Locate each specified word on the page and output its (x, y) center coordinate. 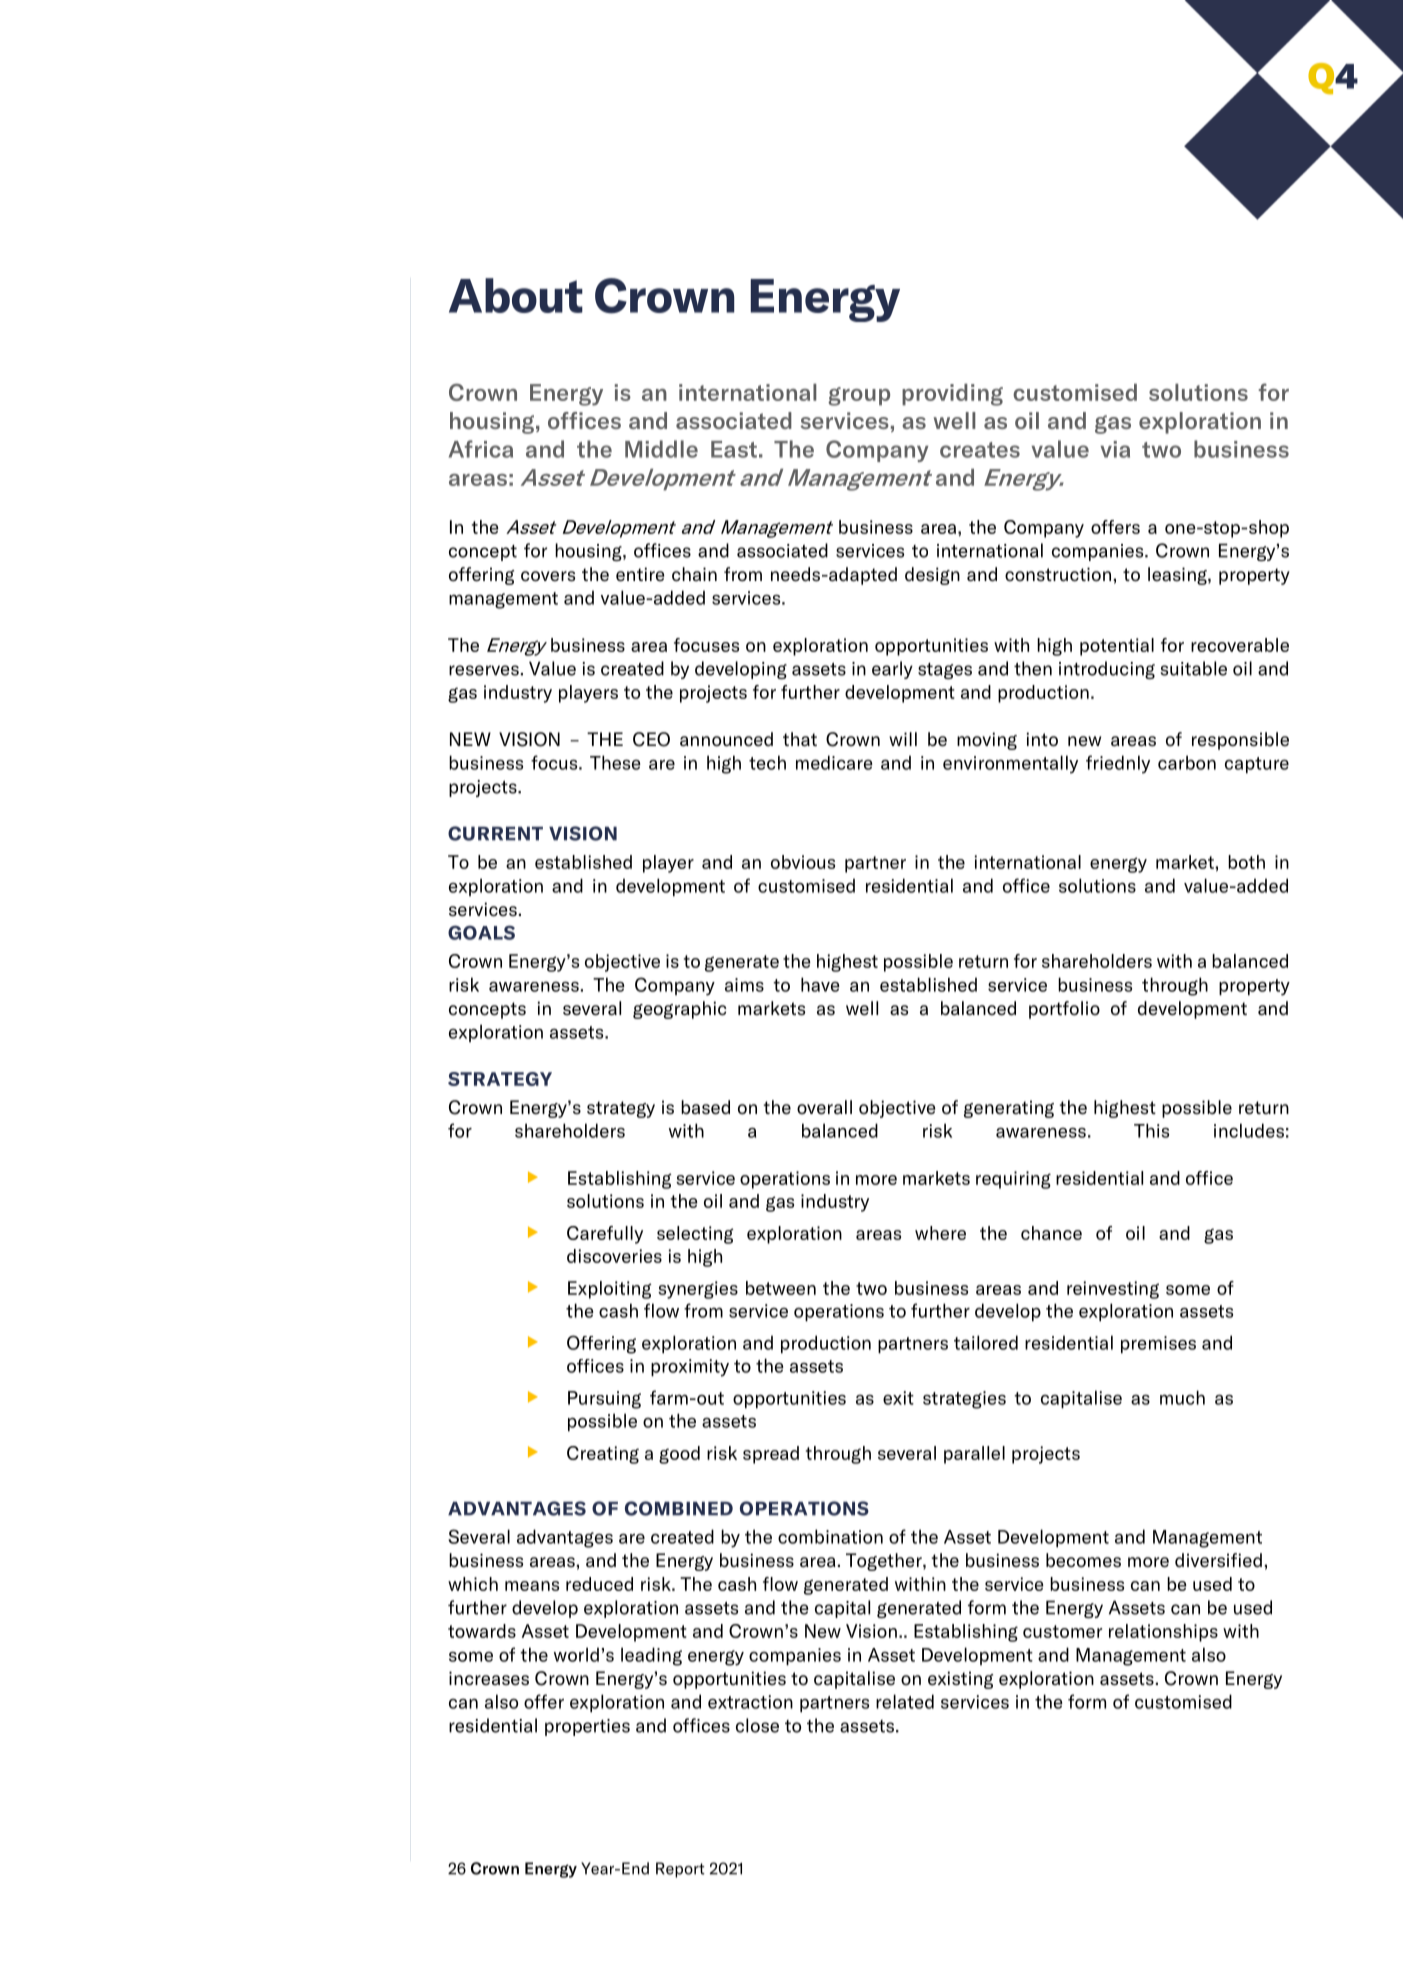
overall (824, 1107)
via (1115, 449)
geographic (680, 1010)
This (1151, 1130)
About (516, 295)
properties (587, 1727)
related (905, 1701)
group (859, 396)
